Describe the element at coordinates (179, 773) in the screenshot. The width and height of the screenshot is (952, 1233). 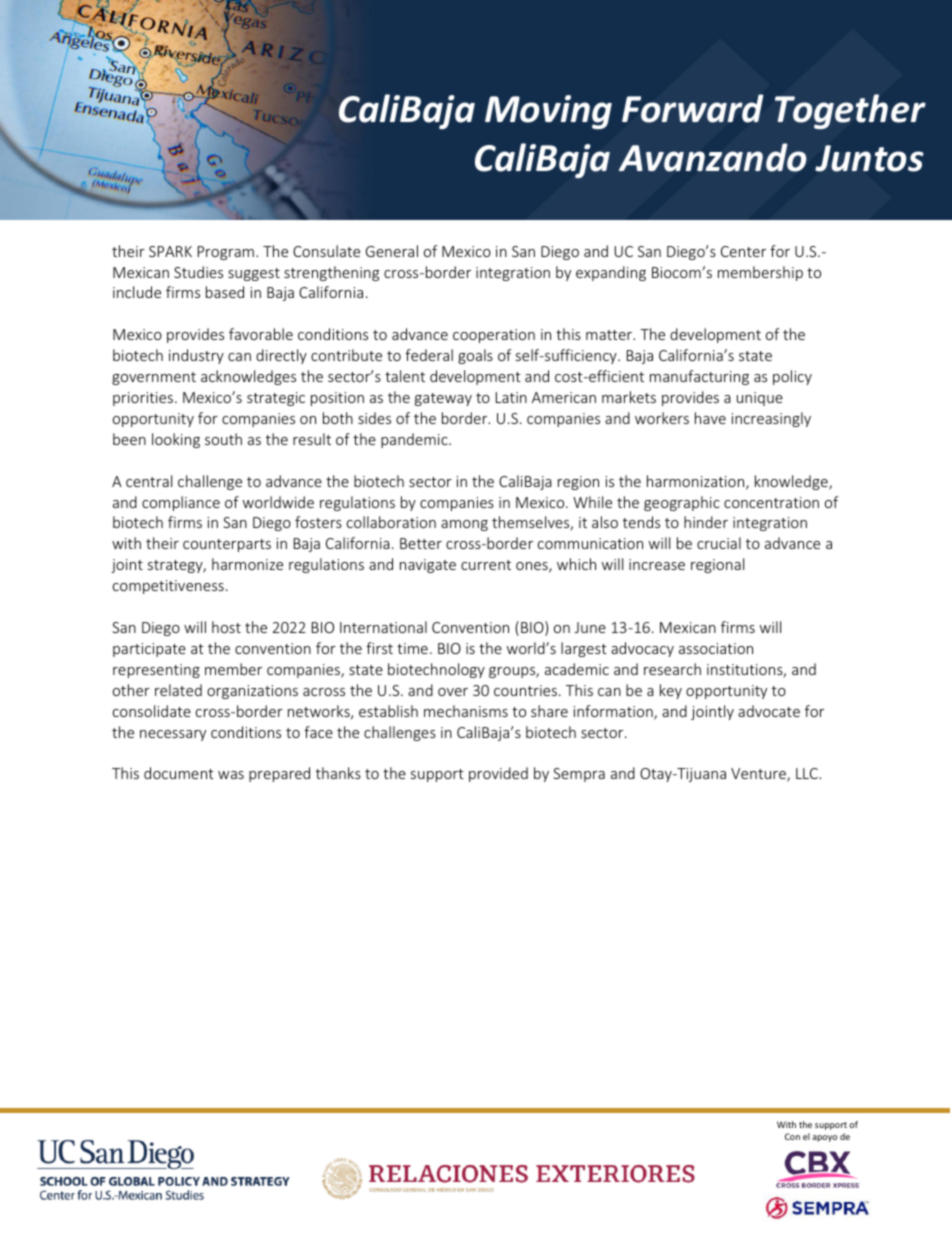
I see `document` at that location.
